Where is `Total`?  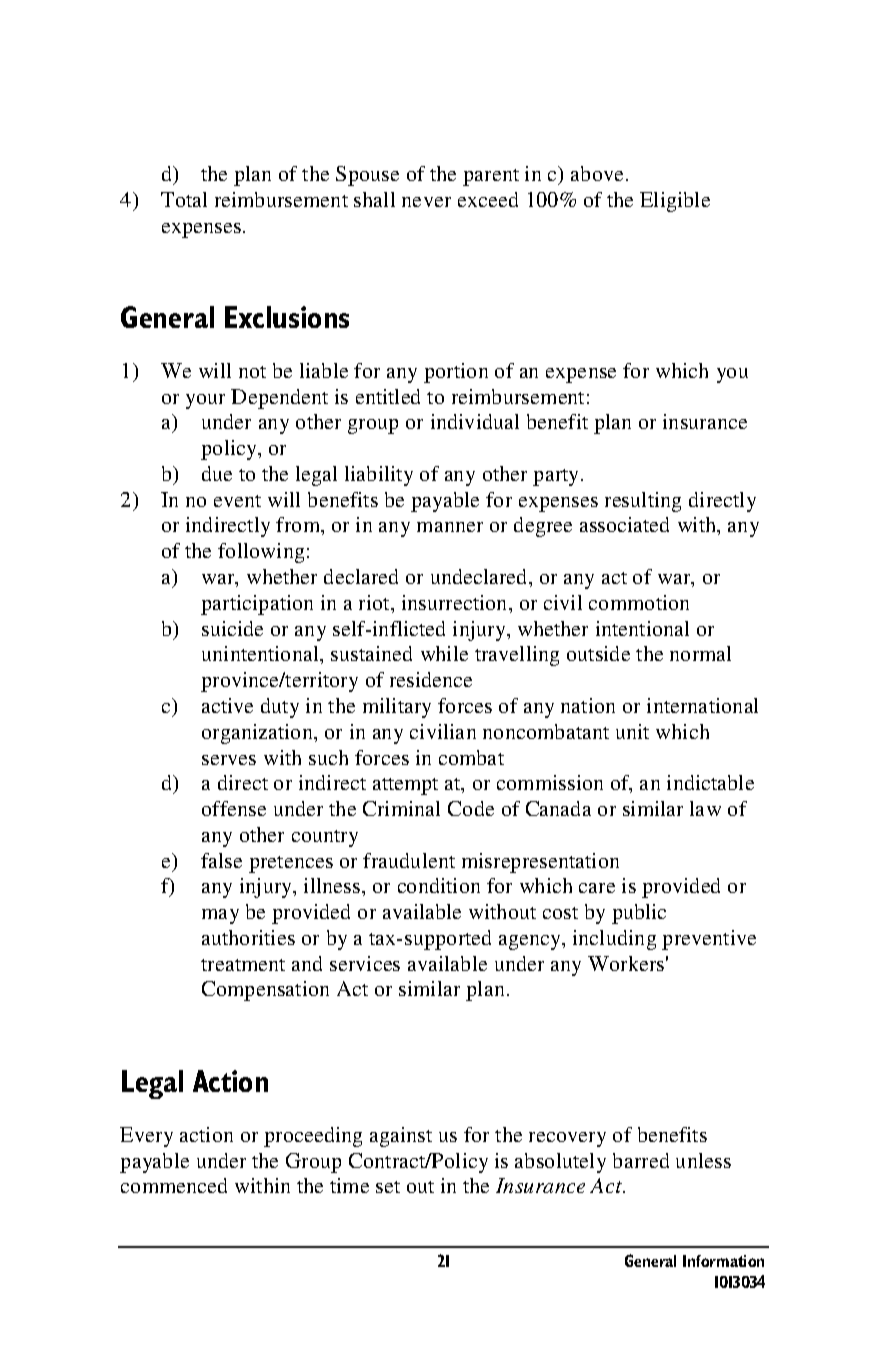 Total is located at coordinates (184, 199).
